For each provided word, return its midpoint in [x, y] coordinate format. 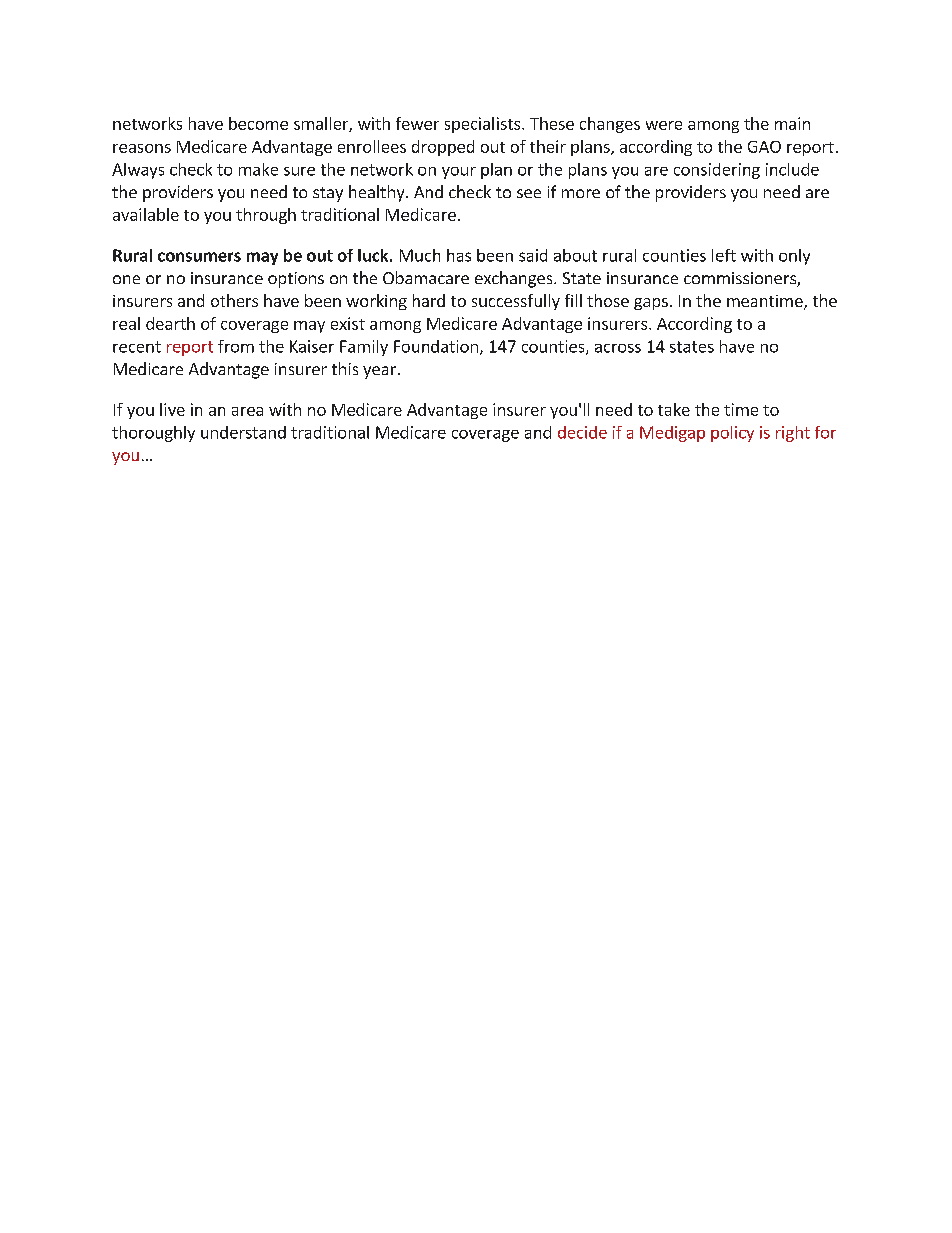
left [724, 255]
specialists [484, 125]
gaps [651, 304]
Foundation [436, 346]
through [266, 216]
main [792, 123]
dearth [170, 323]
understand [243, 432]
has [459, 255]
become [258, 123]
